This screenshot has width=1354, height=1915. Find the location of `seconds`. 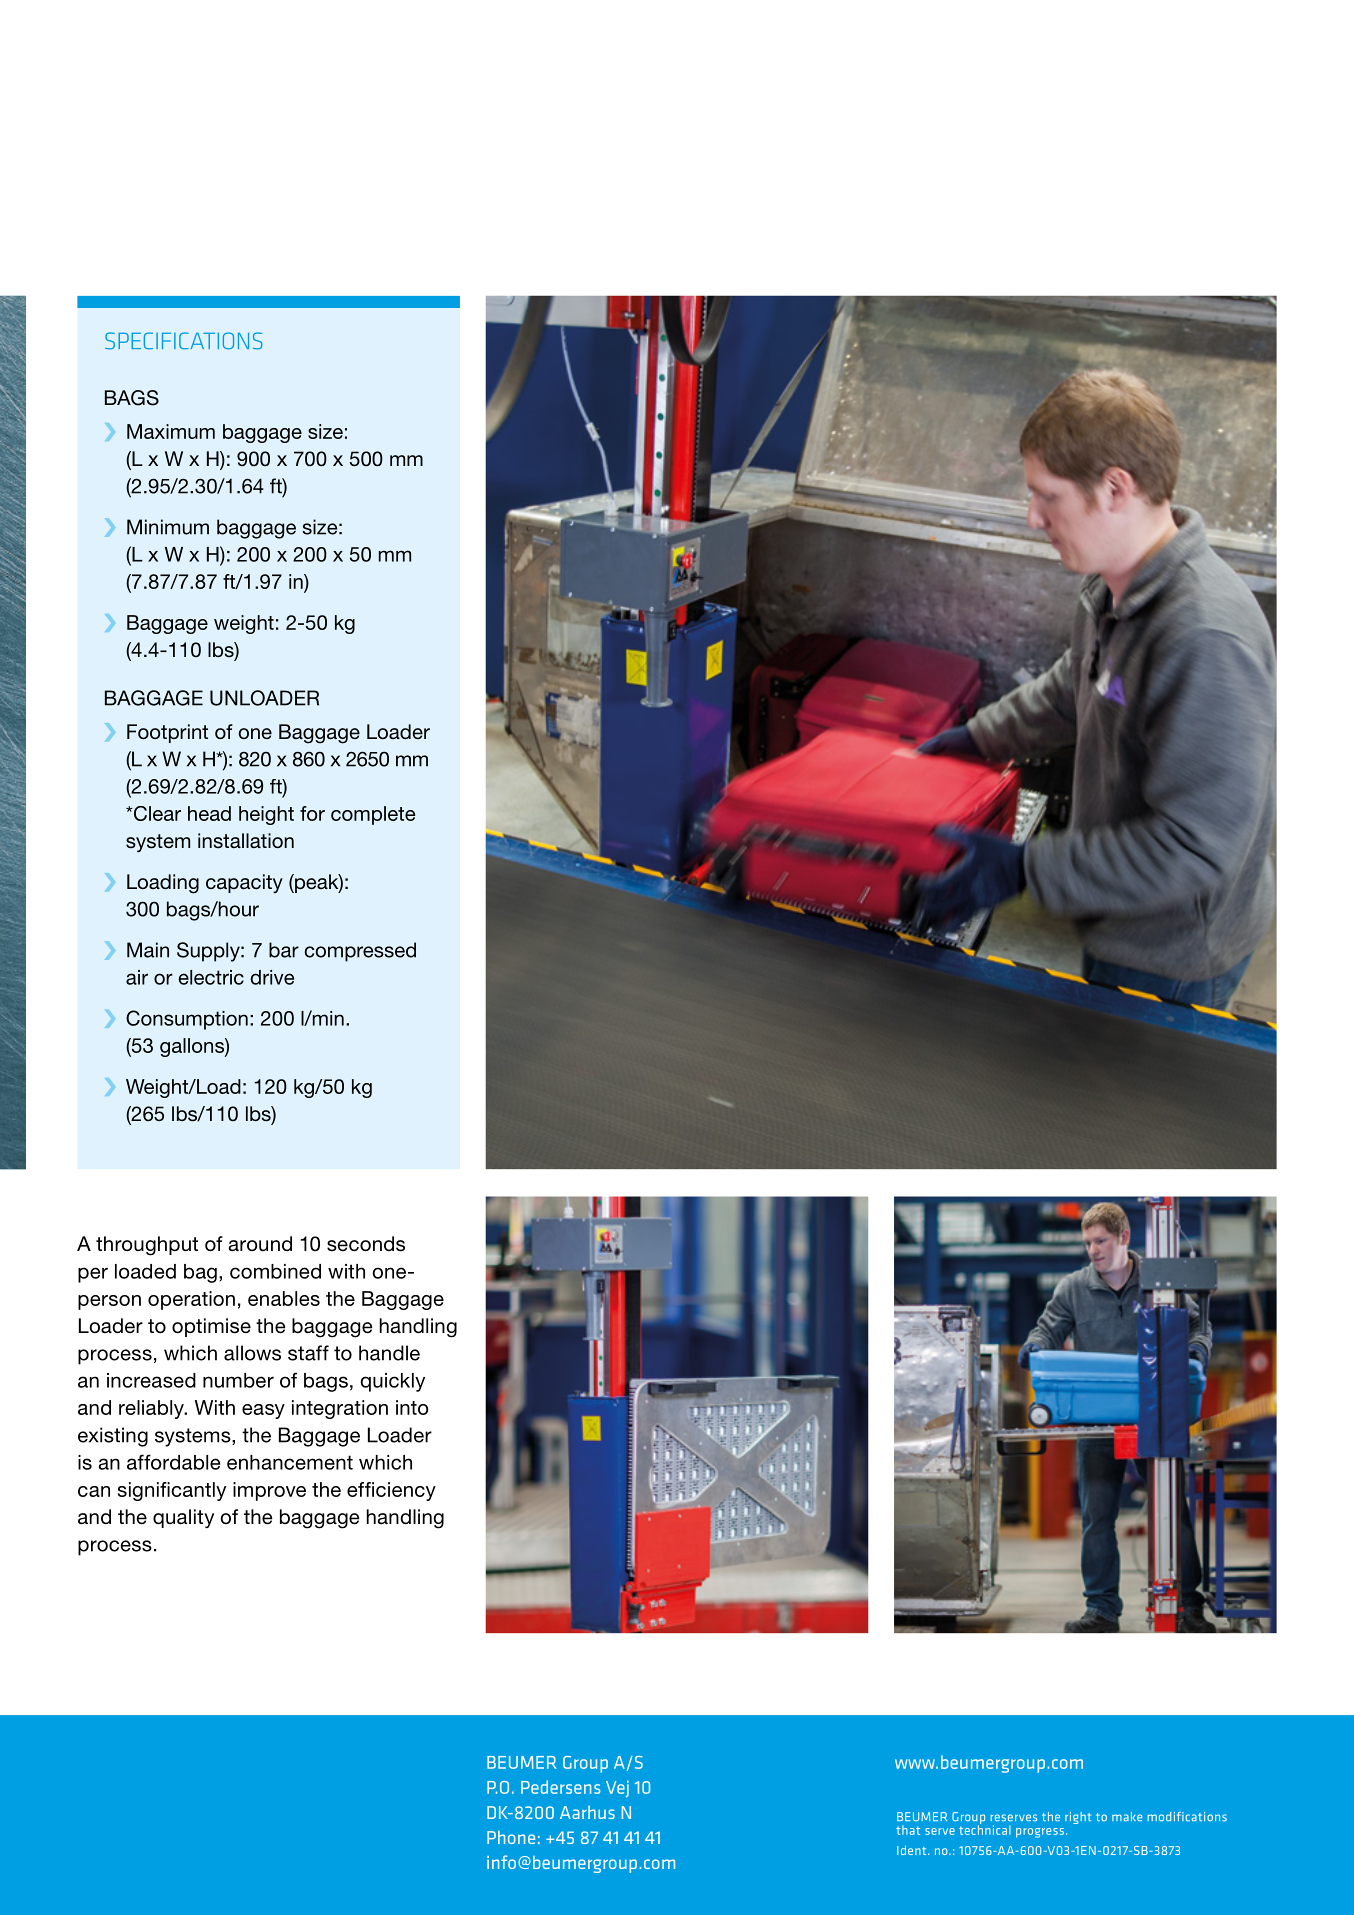

seconds is located at coordinates (366, 1244).
